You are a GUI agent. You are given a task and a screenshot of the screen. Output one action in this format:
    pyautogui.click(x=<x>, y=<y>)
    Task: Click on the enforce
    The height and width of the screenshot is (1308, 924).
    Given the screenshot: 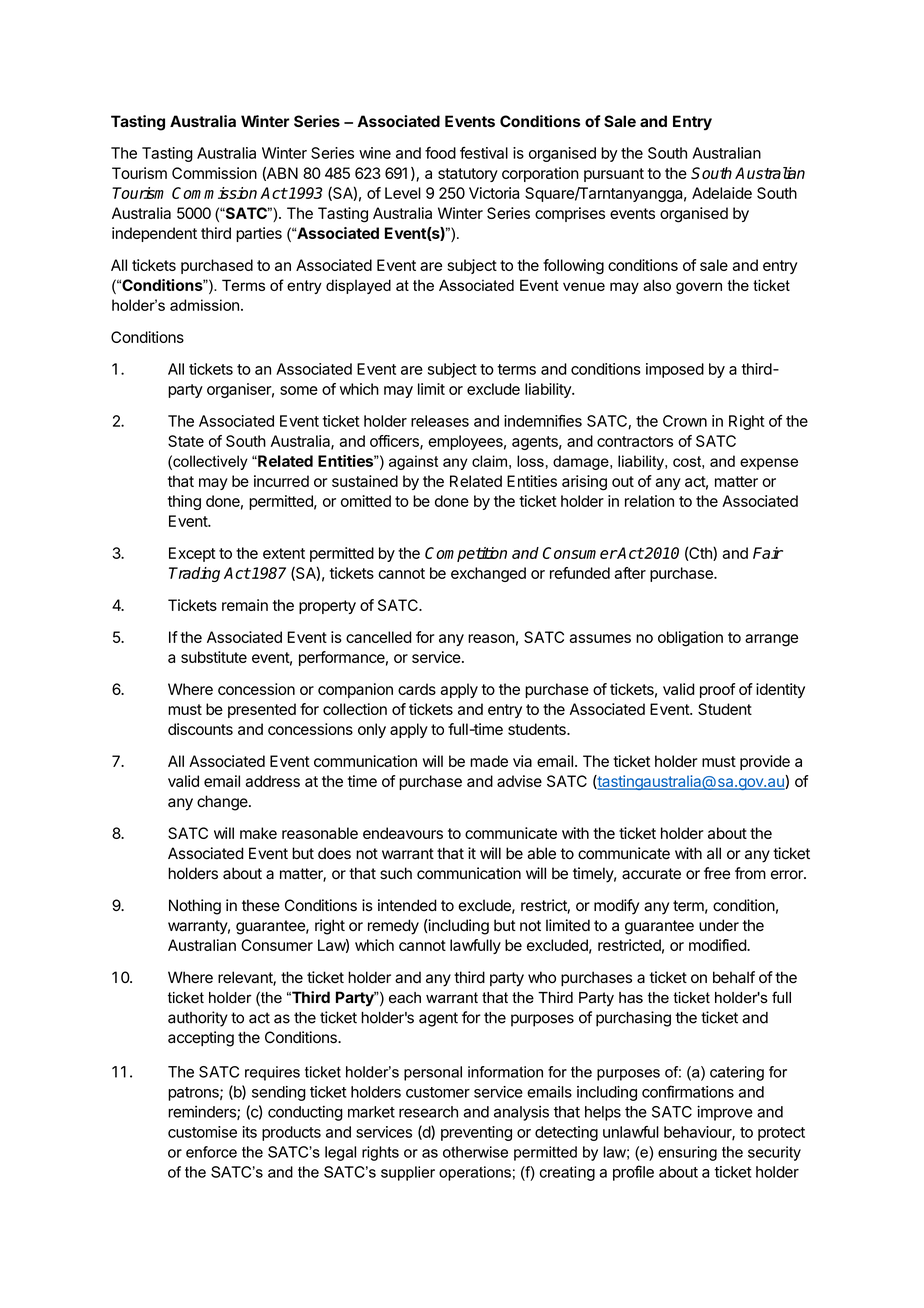 What is the action you would take?
    pyautogui.click(x=211, y=1152)
